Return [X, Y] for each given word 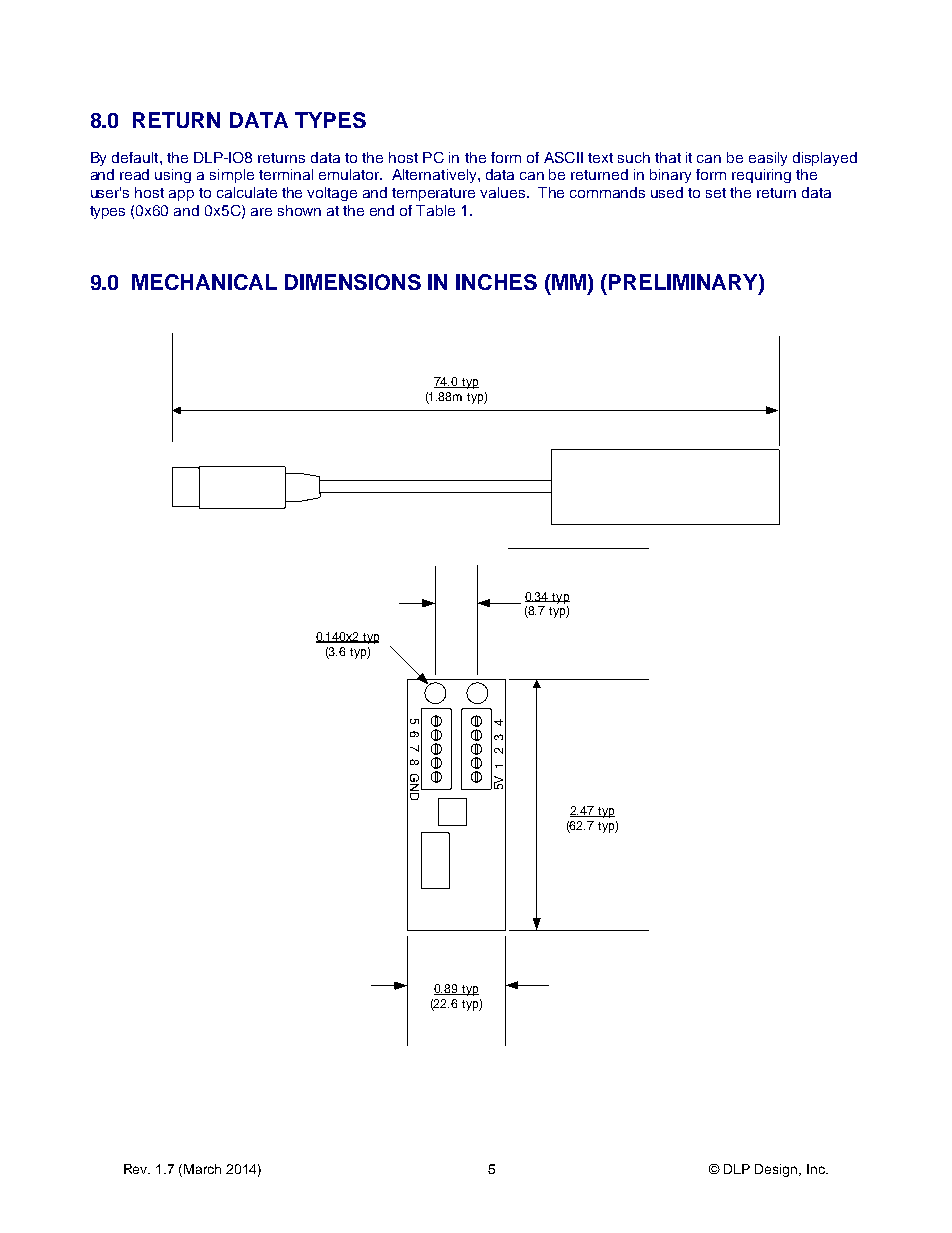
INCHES [496, 282]
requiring [761, 176]
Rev [137, 1169]
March [202, 1169]
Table [435, 210]
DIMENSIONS [353, 282]
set [716, 193]
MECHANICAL [204, 282]
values [504, 192]
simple [232, 176]
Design [777, 1170]
